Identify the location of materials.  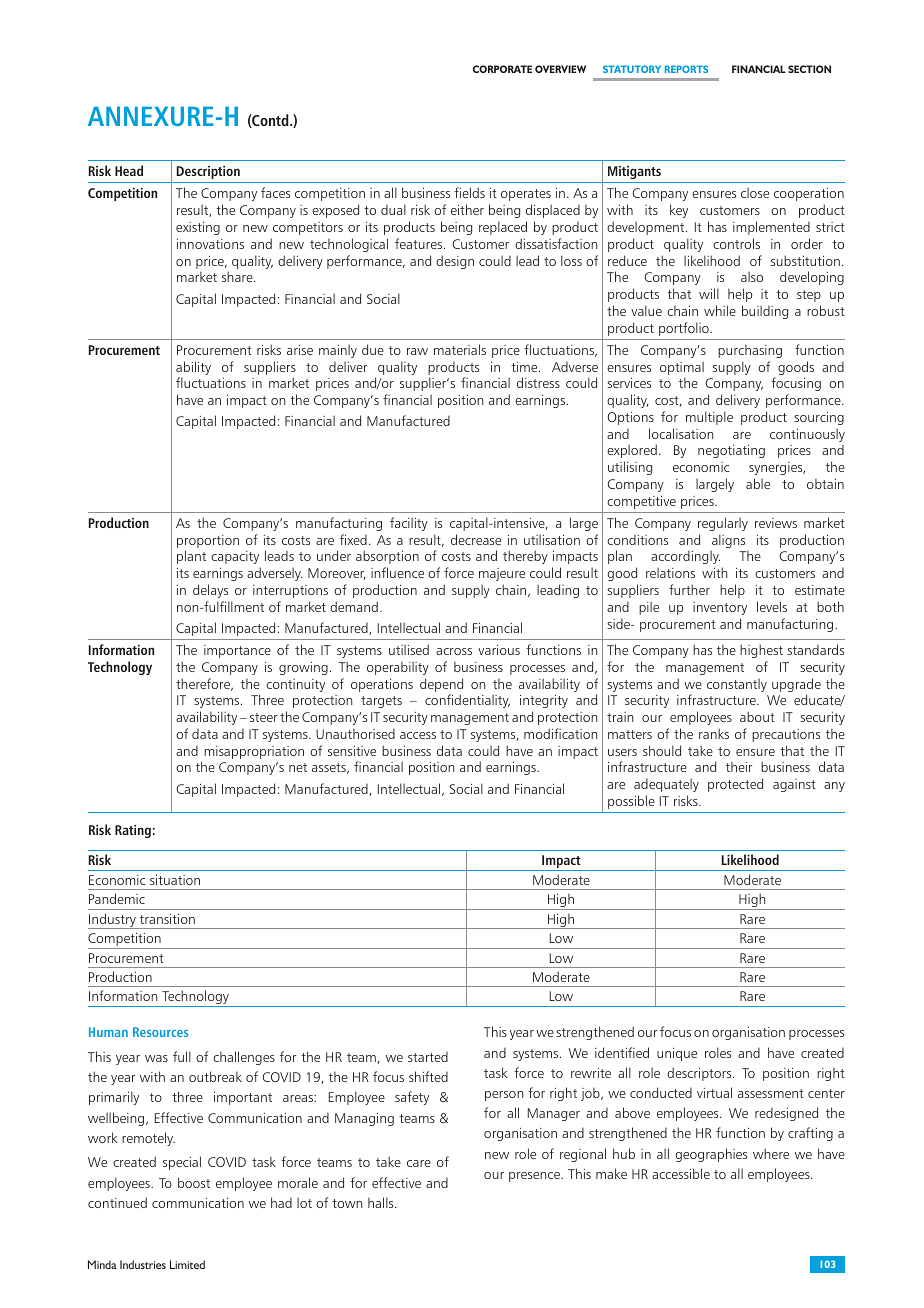
(460, 349).
